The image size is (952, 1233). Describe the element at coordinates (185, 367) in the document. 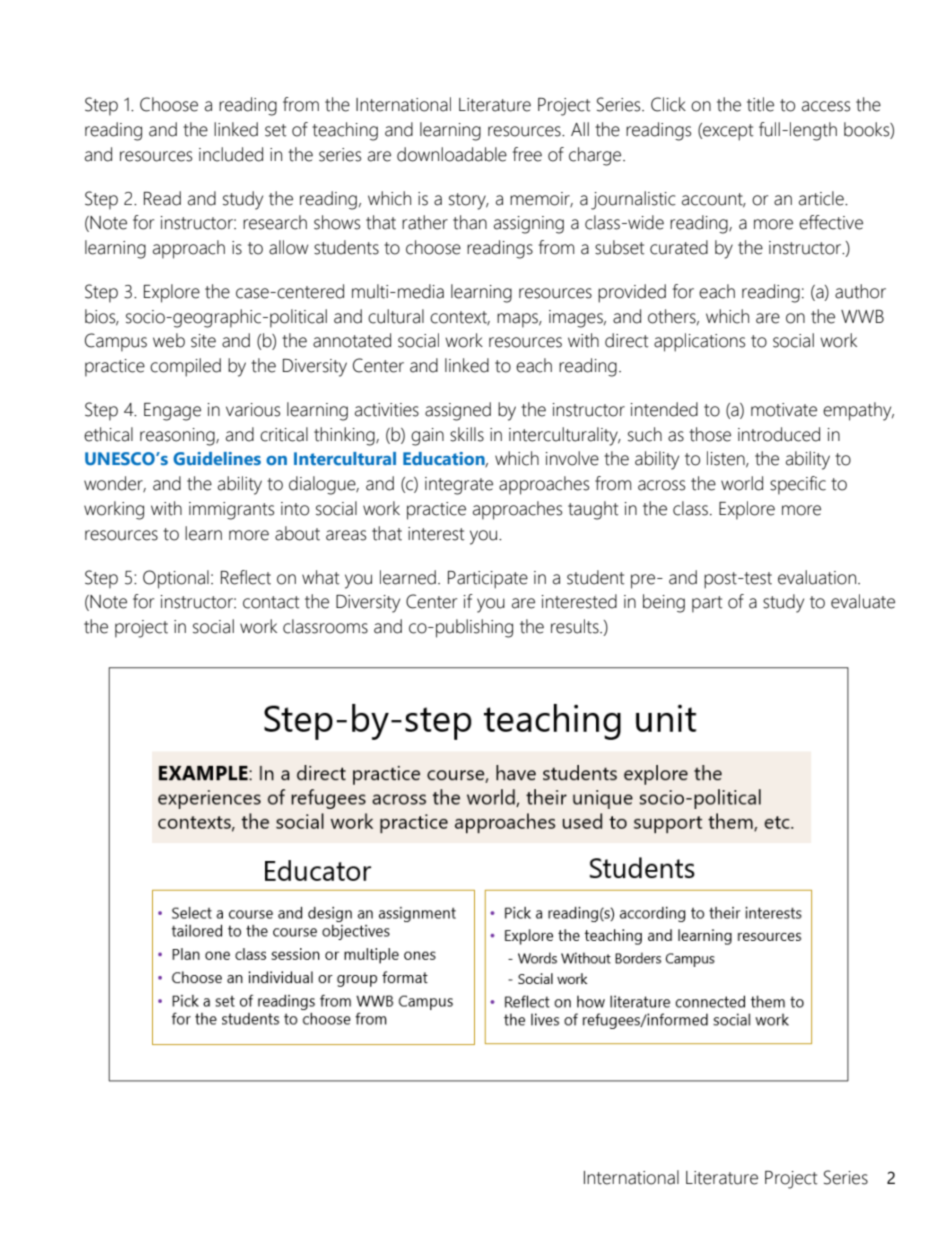

I see `compiled` at that location.
